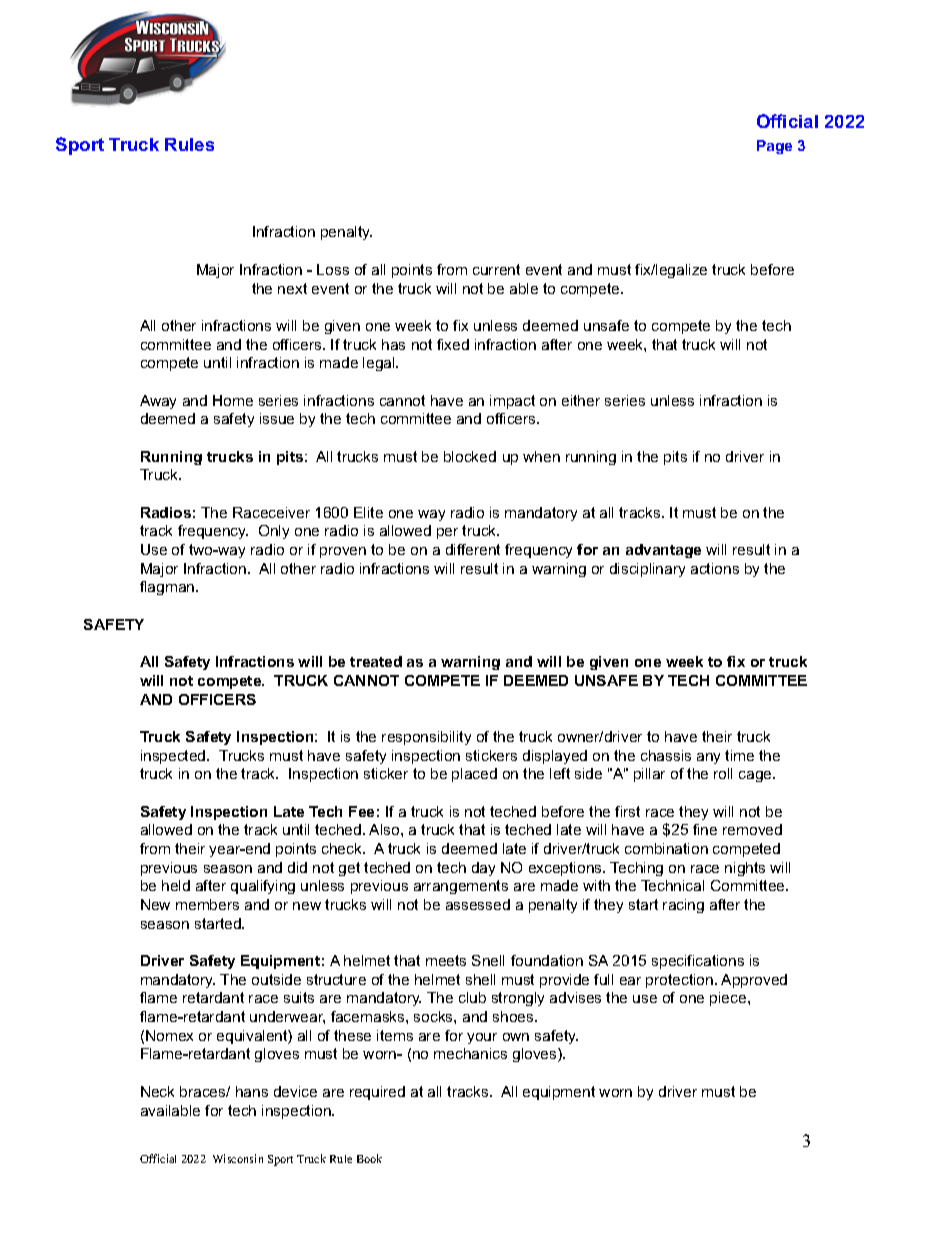  I want to click on inspected, so click(174, 757).
